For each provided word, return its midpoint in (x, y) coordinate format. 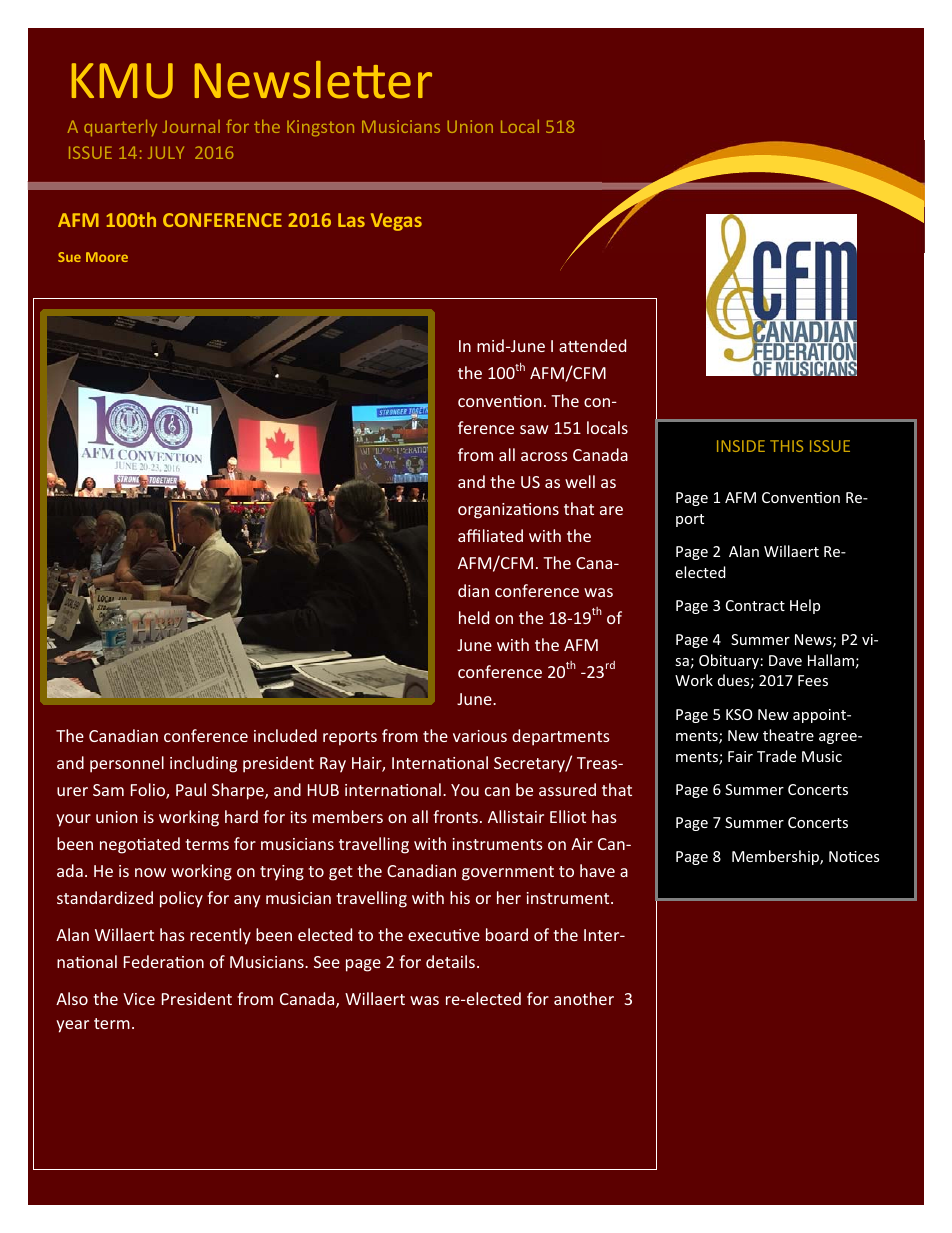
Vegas (396, 222)
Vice (139, 999)
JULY (166, 152)
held (474, 617)
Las (351, 220)
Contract (755, 605)
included (285, 735)
